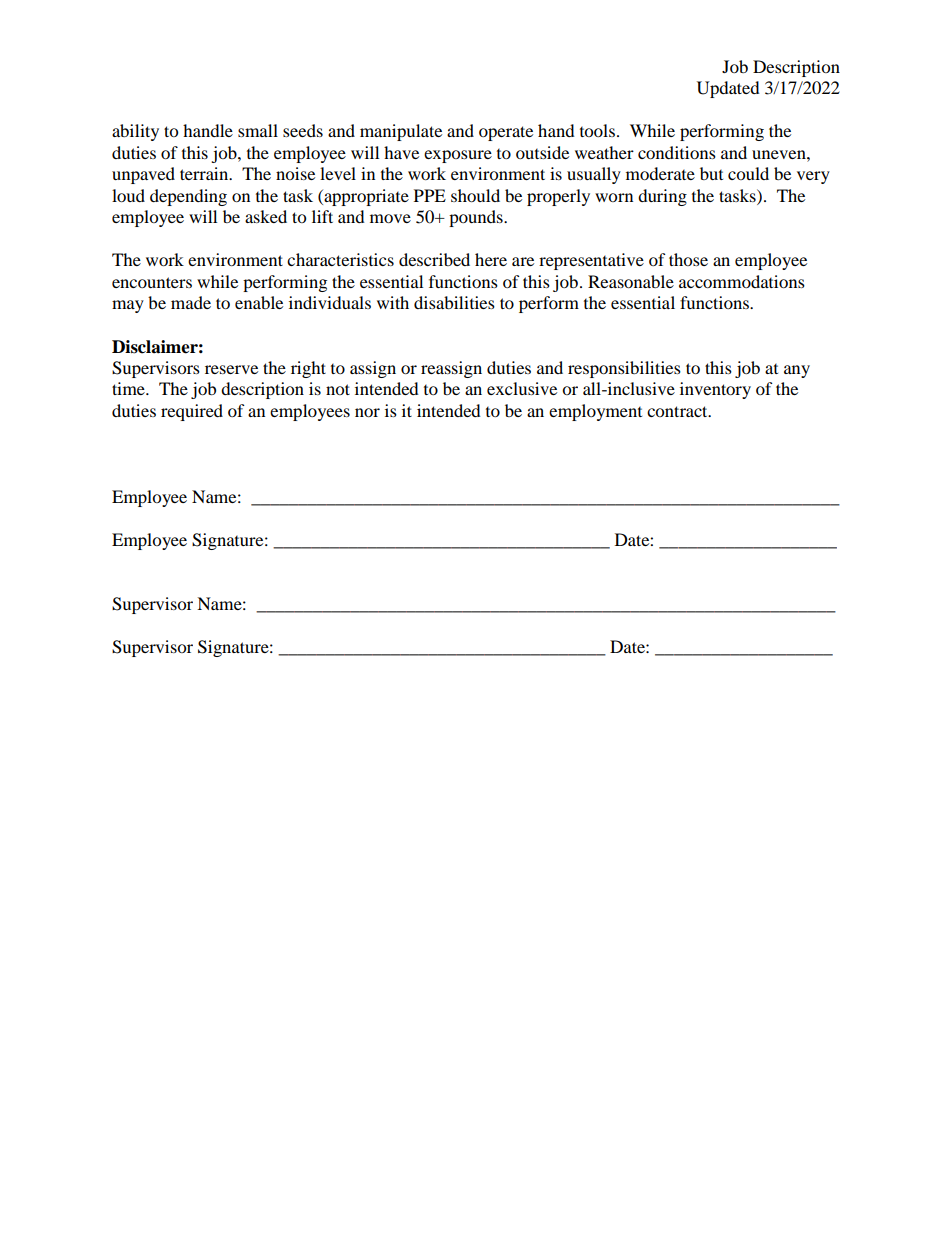  Describe the element at coordinates (678, 411) in the document. I see `contract` at that location.
